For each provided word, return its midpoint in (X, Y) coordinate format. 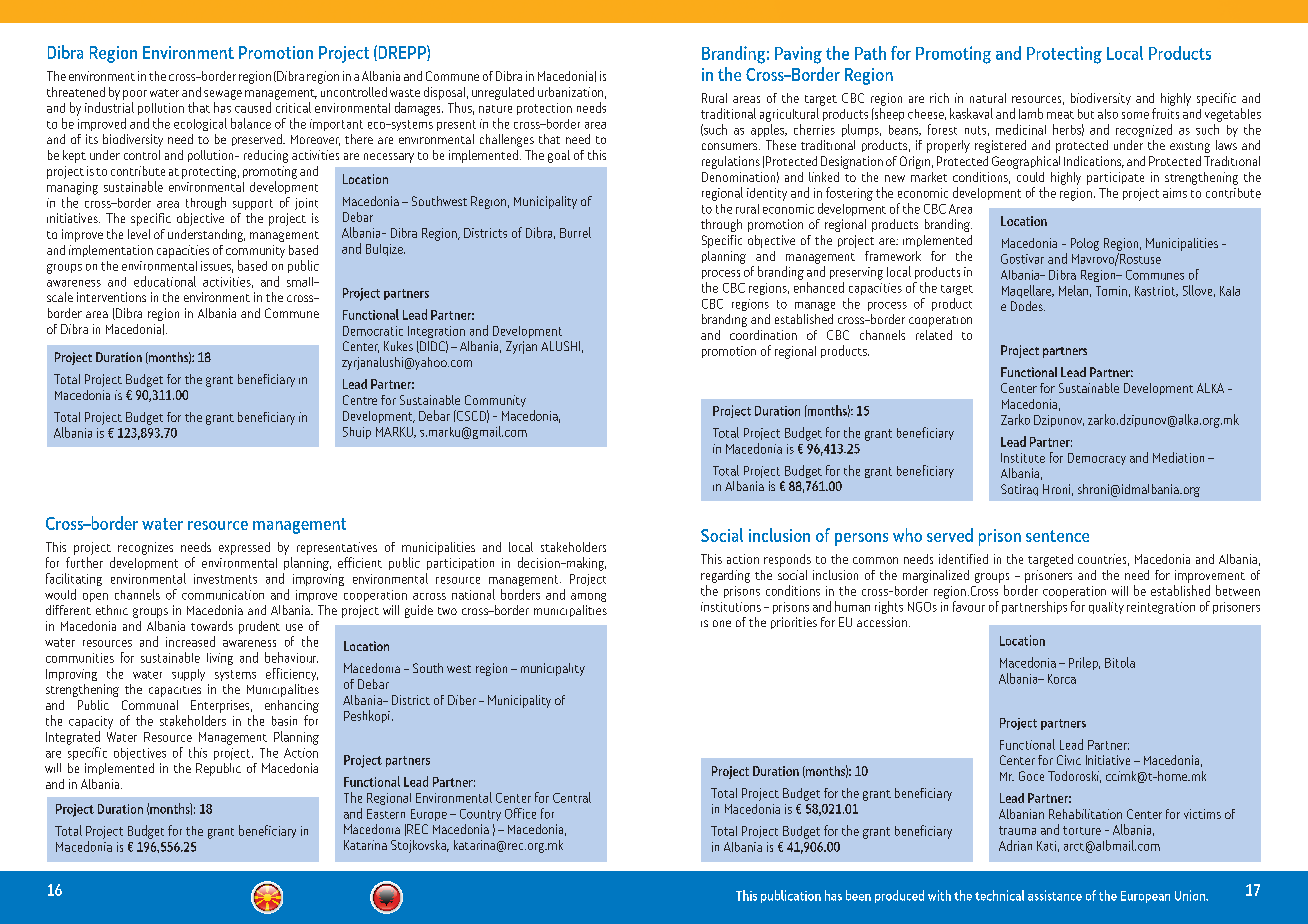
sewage (223, 95)
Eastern (386, 814)
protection (544, 109)
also (1108, 114)
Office (520, 813)
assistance (1055, 895)
